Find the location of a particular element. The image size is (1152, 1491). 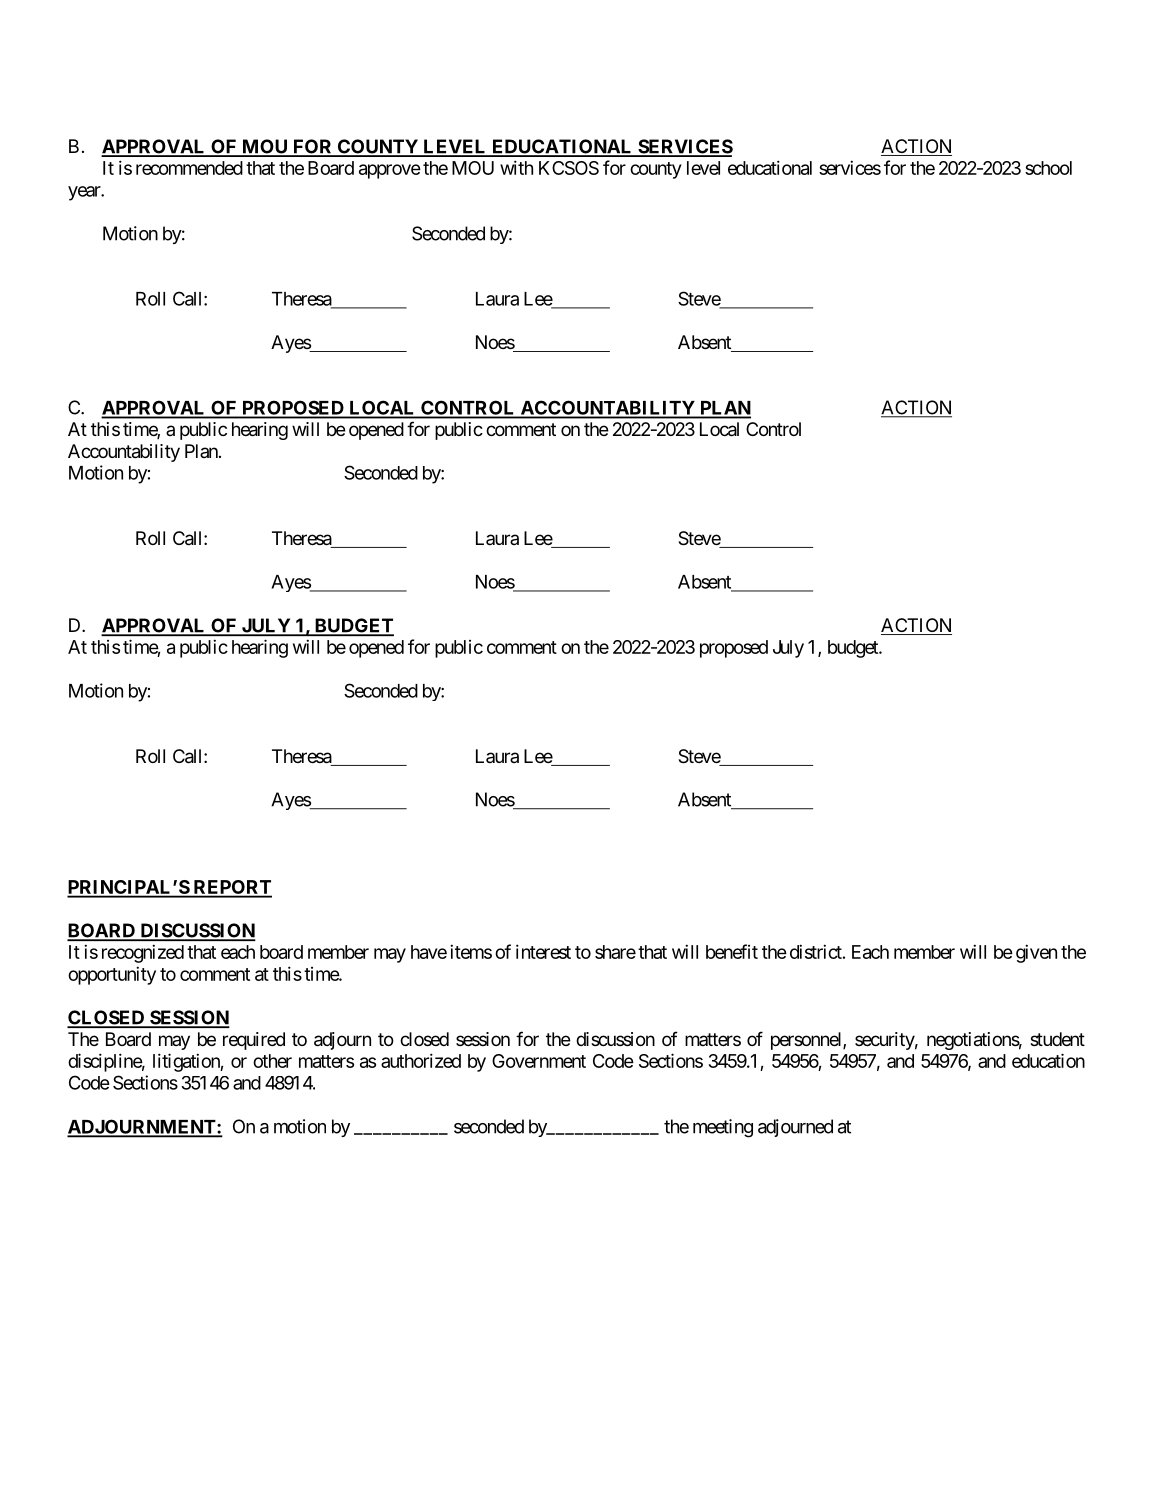

given is located at coordinates (1036, 953).
